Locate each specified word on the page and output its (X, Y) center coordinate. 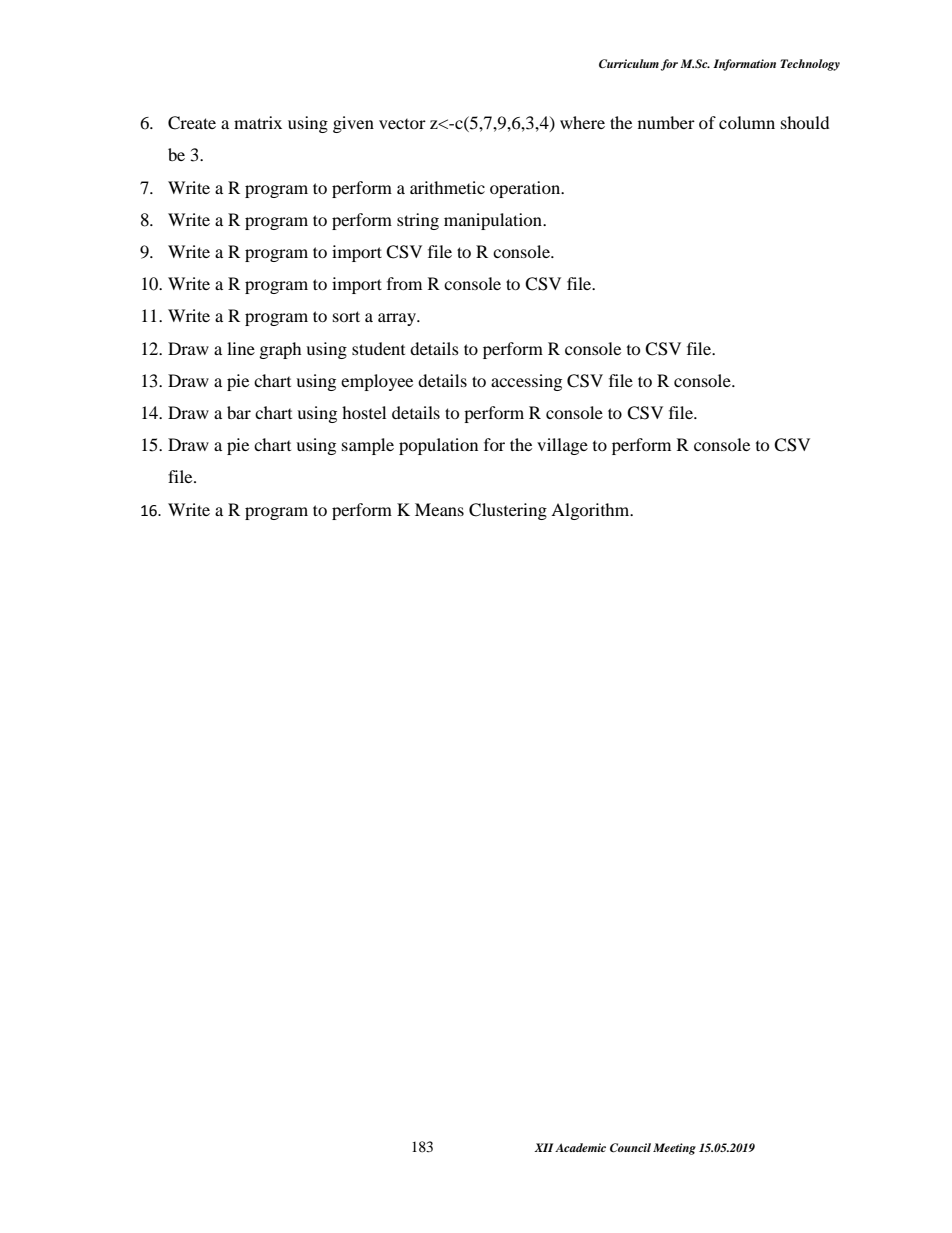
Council (630, 1148)
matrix (258, 122)
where (582, 122)
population (438, 446)
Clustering (508, 511)
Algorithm (591, 511)
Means (439, 509)
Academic (580, 1147)
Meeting (674, 1149)
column (747, 122)
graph (280, 350)
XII (543, 1147)
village (562, 446)
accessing (526, 382)
